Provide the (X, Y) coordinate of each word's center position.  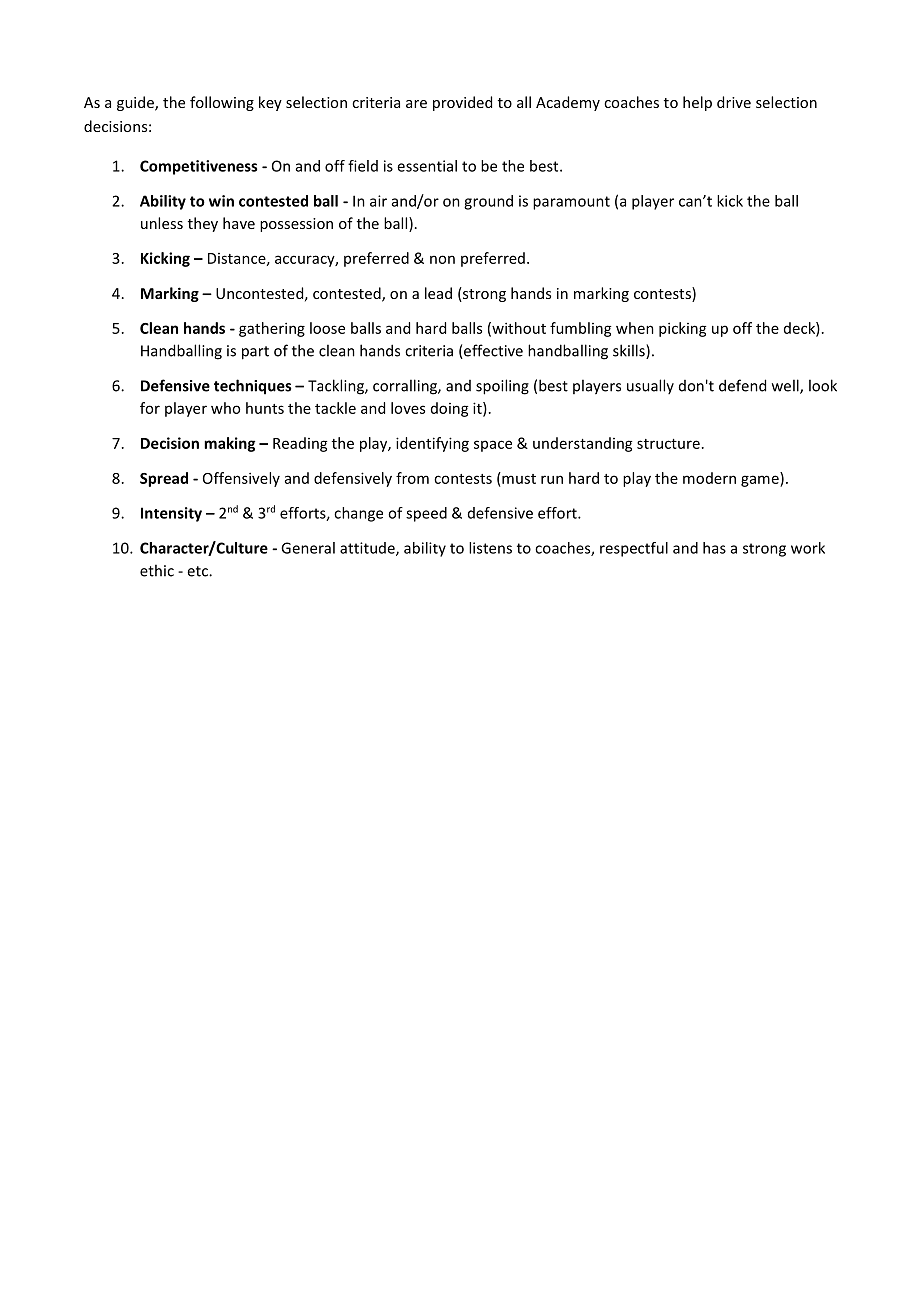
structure (668, 444)
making (229, 444)
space (493, 446)
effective (492, 351)
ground (488, 202)
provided (462, 103)
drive (734, 102)
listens (490, 548)
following (222, 103)
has (714, 548)
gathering (272, 329)
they (203, 224)
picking (683, 329)
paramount (571, 203)
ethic (157, 570)
